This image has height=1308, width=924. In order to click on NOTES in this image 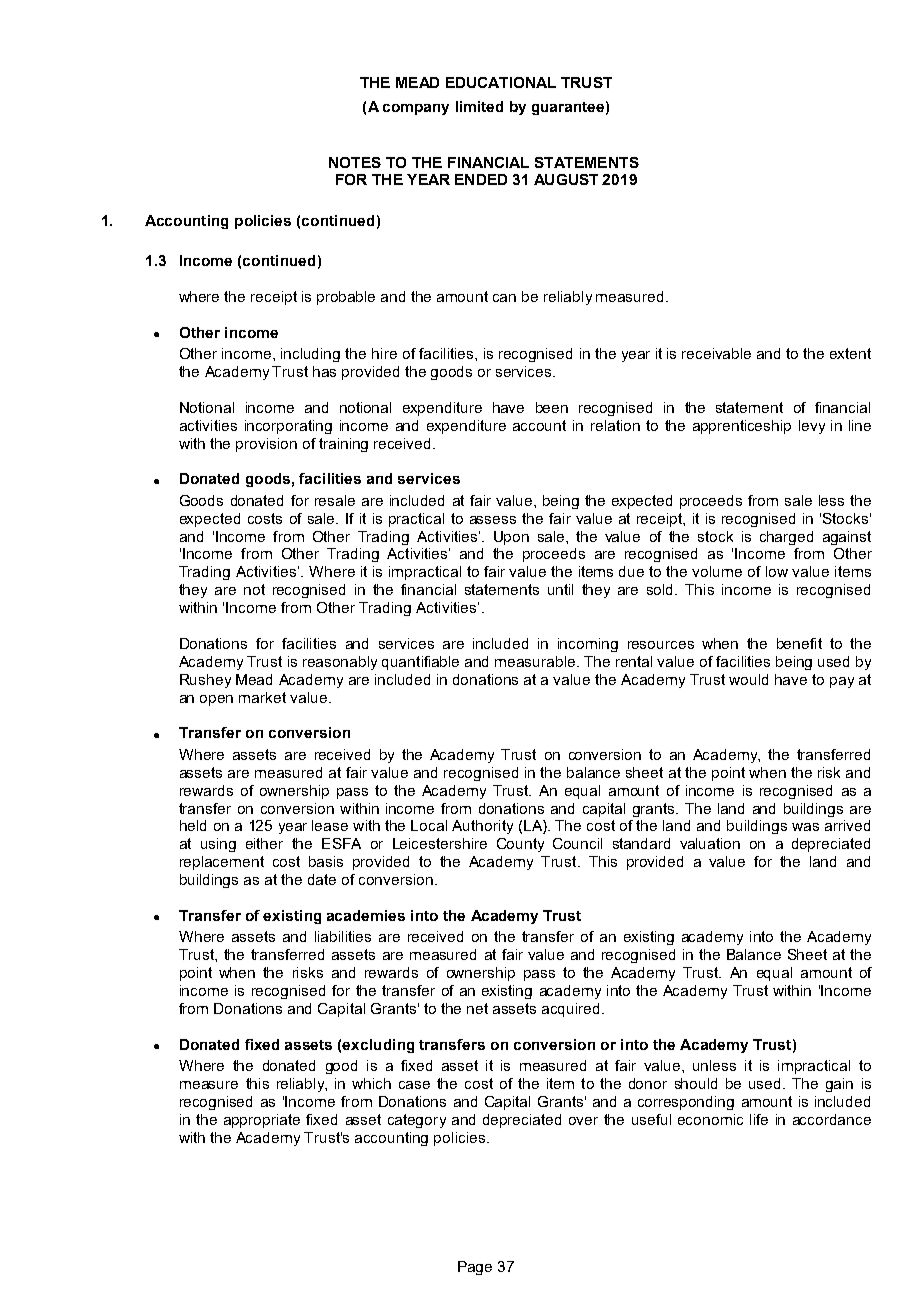, I will do `click(355, 162)`.
